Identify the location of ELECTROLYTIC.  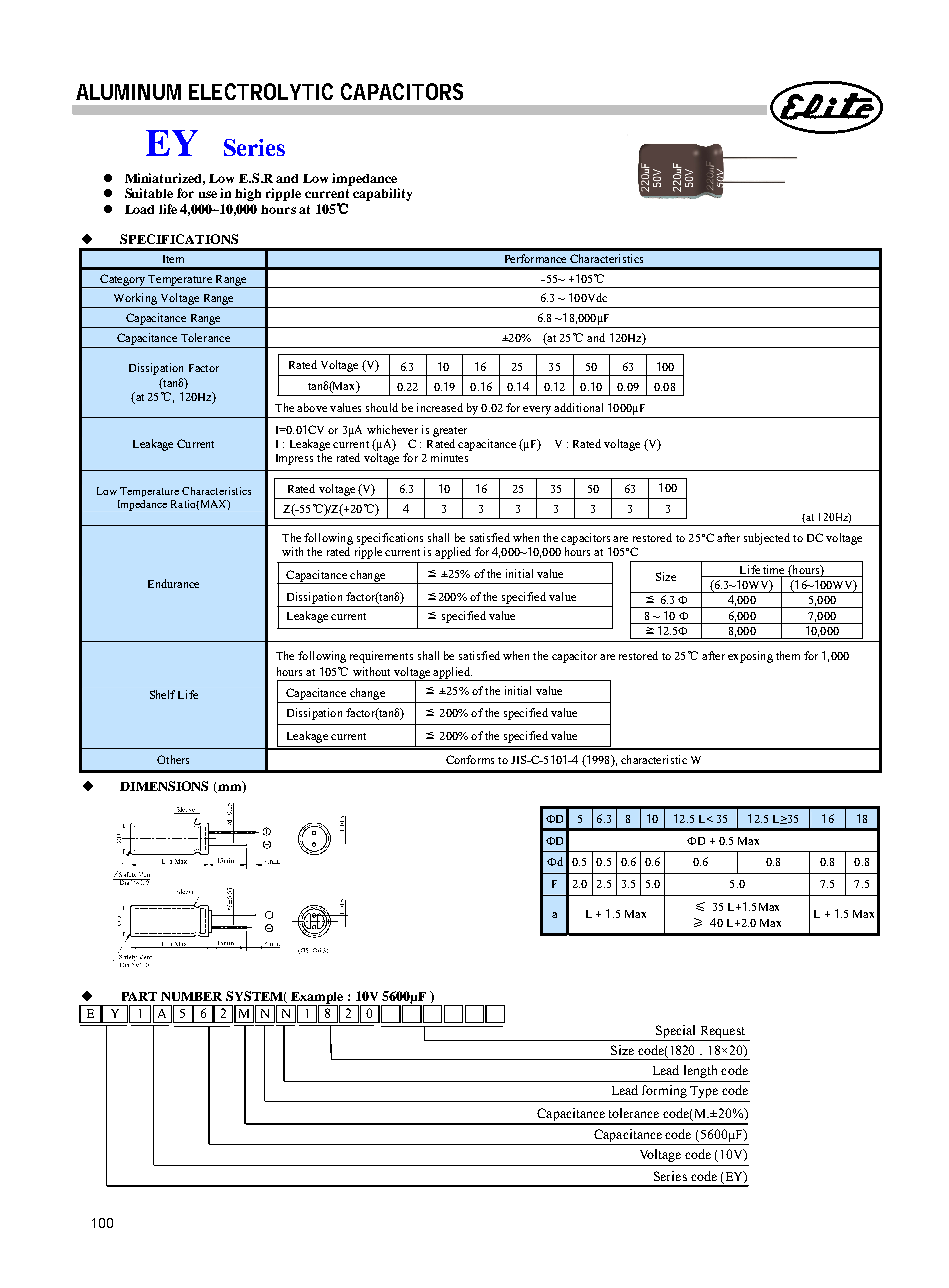
(261, 91).
